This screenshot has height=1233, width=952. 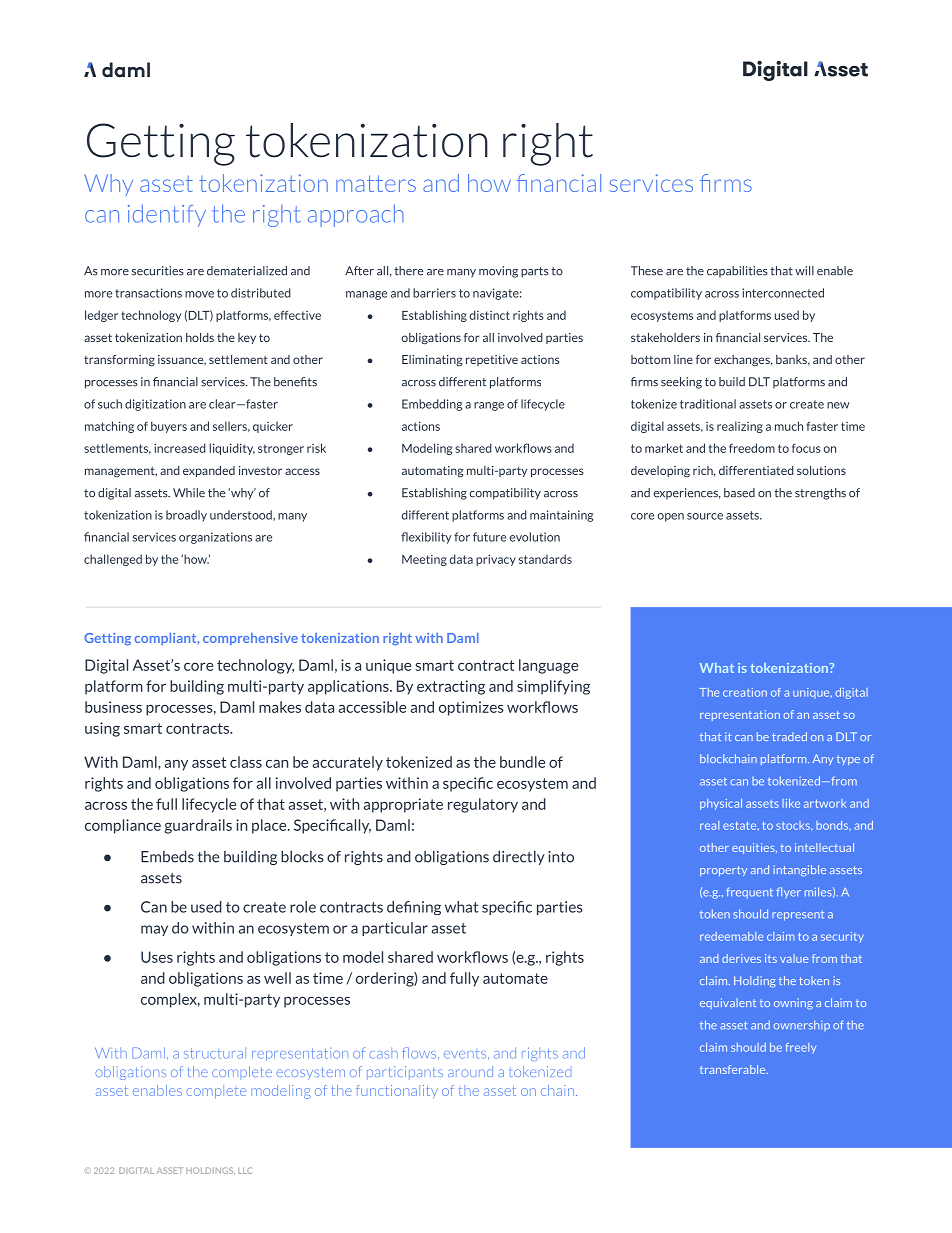 What do you see at coordinates (157, 957) in the screenshot?
I see `Uses` at bounding box center [157, 957].
